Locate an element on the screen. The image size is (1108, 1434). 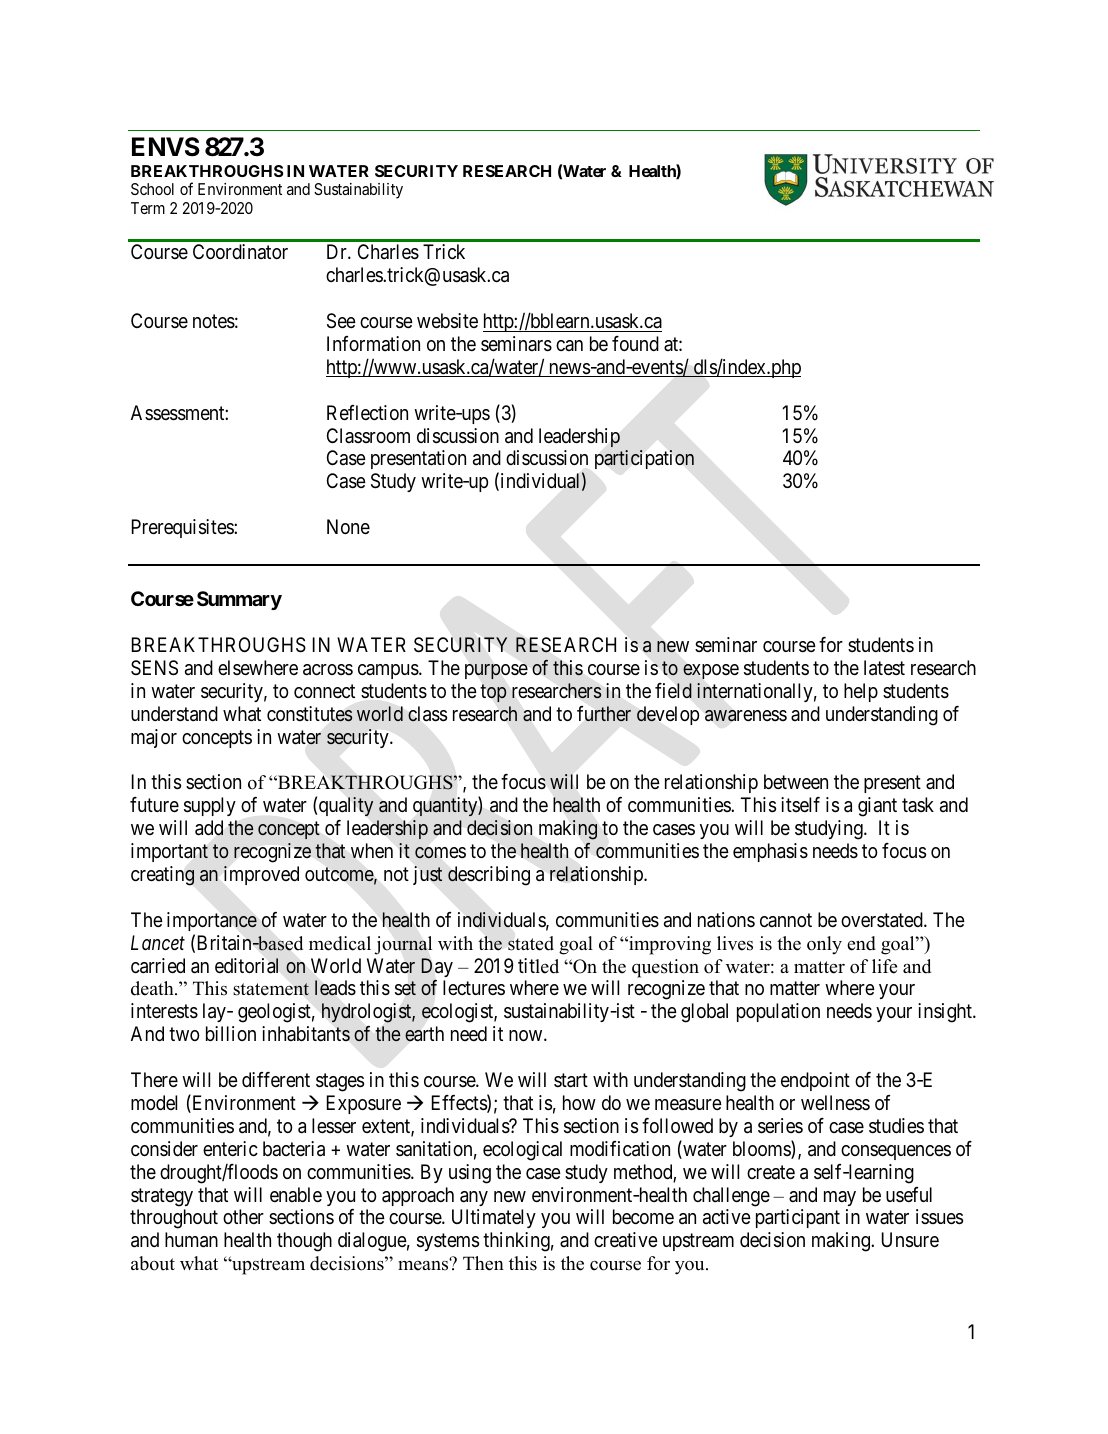
Ultimately is located at coordinates (494, 1218).
